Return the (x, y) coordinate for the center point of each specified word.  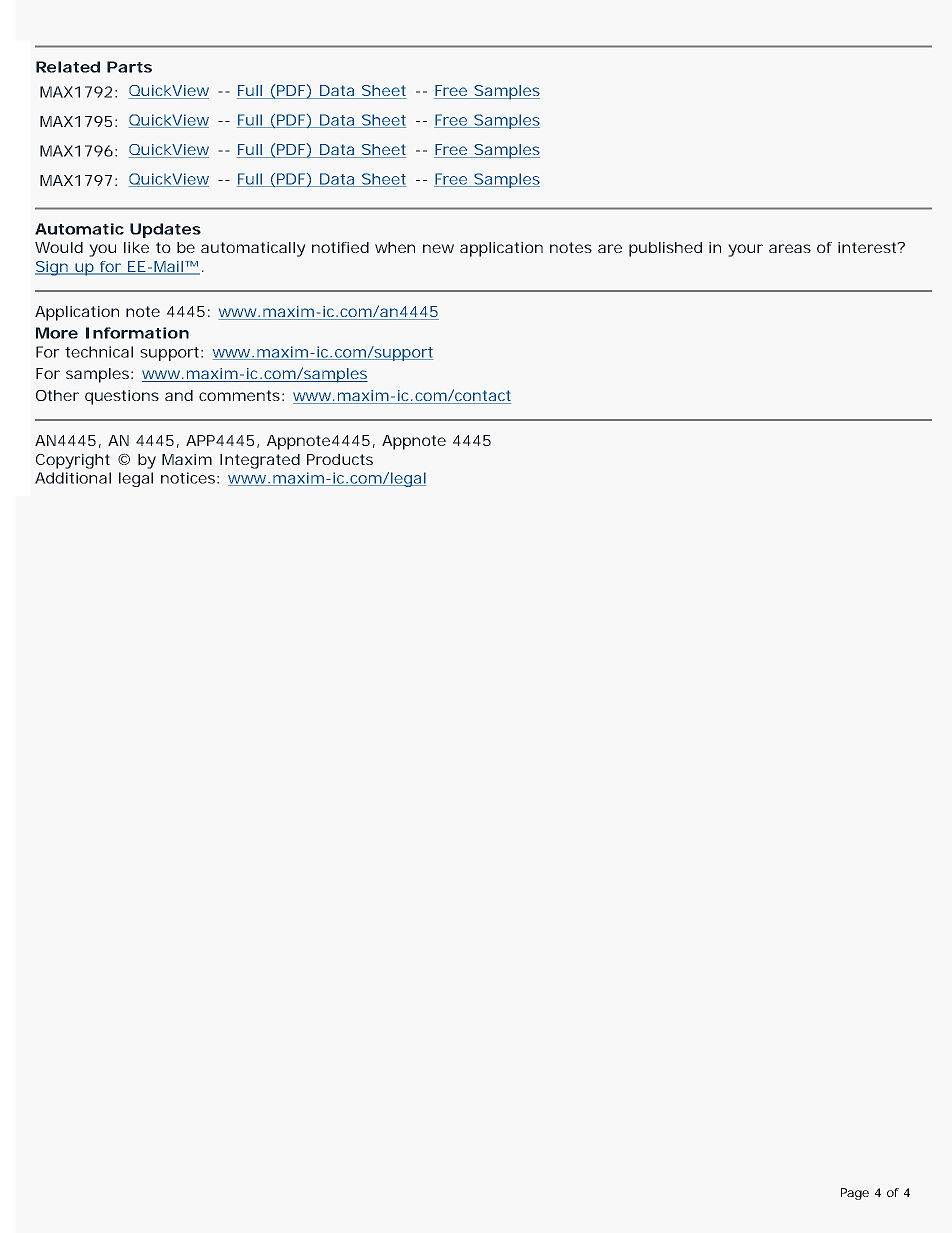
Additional (73, 478)
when (395, 247)
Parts (129, 67)
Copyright (73, 461)
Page (855, 1194)
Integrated (260, 461)
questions (122, 397)
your (745, 250)
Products (340, 459)
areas (790, 248)
